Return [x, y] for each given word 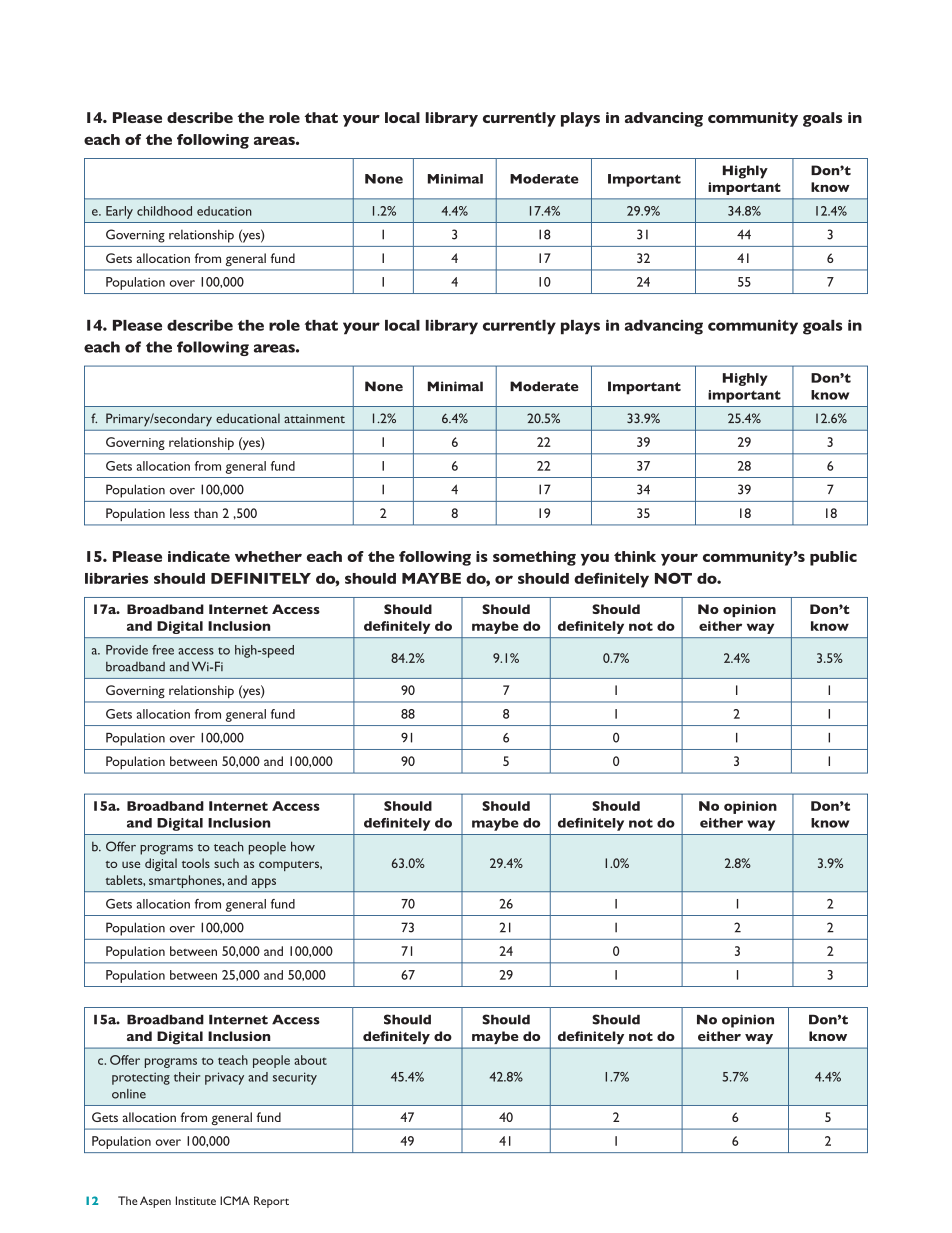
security [295, 1078]
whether [268, 556]
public [833, 558]
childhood [164, 211]
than [206, 513]
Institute [196, 1200]
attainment [314, 418]
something [534, 558]
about [310, 1060]
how [303, 846]
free [163, 650]
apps [264, 883]
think [635, 556]
